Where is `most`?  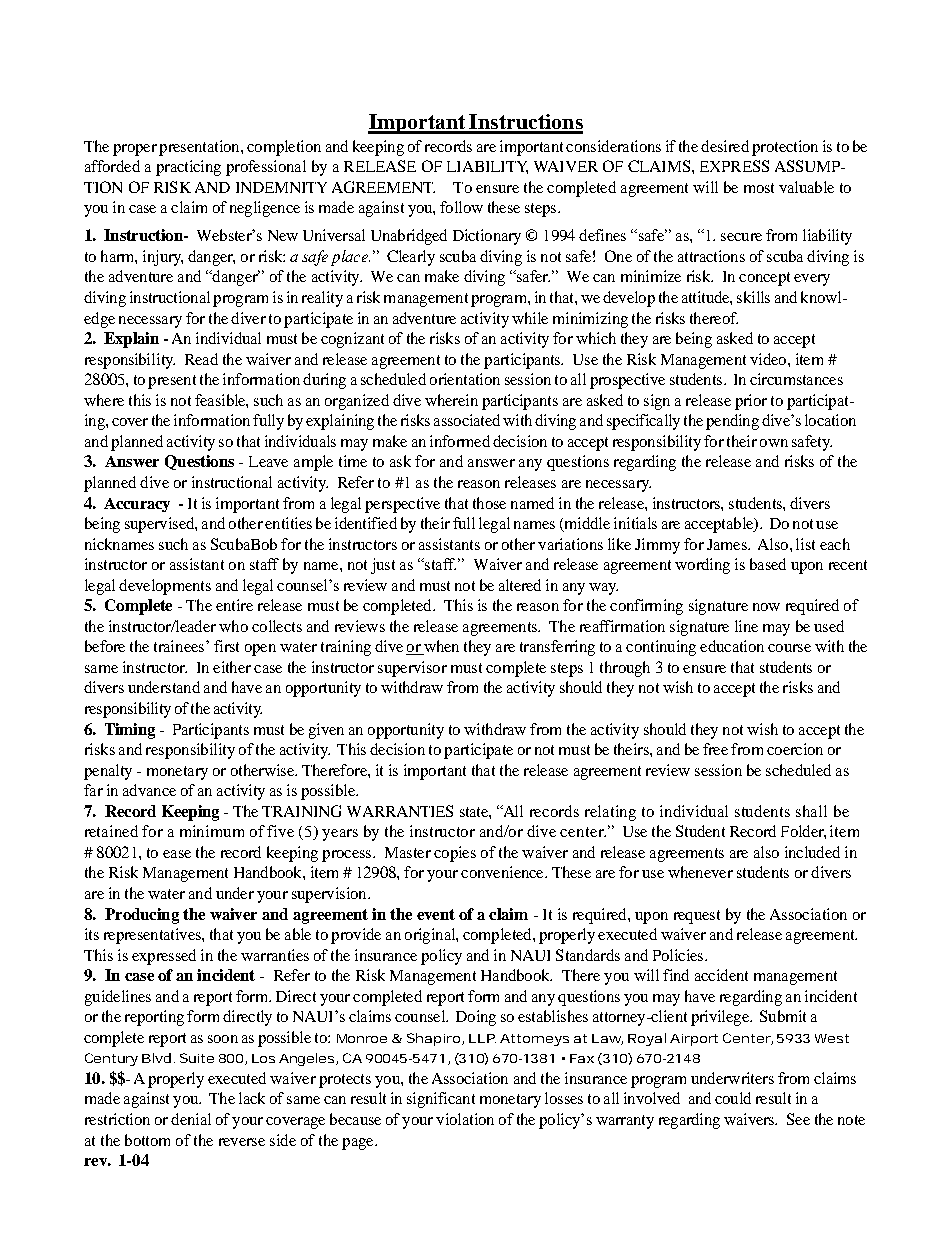
most is located at coordinates (759, 188).
